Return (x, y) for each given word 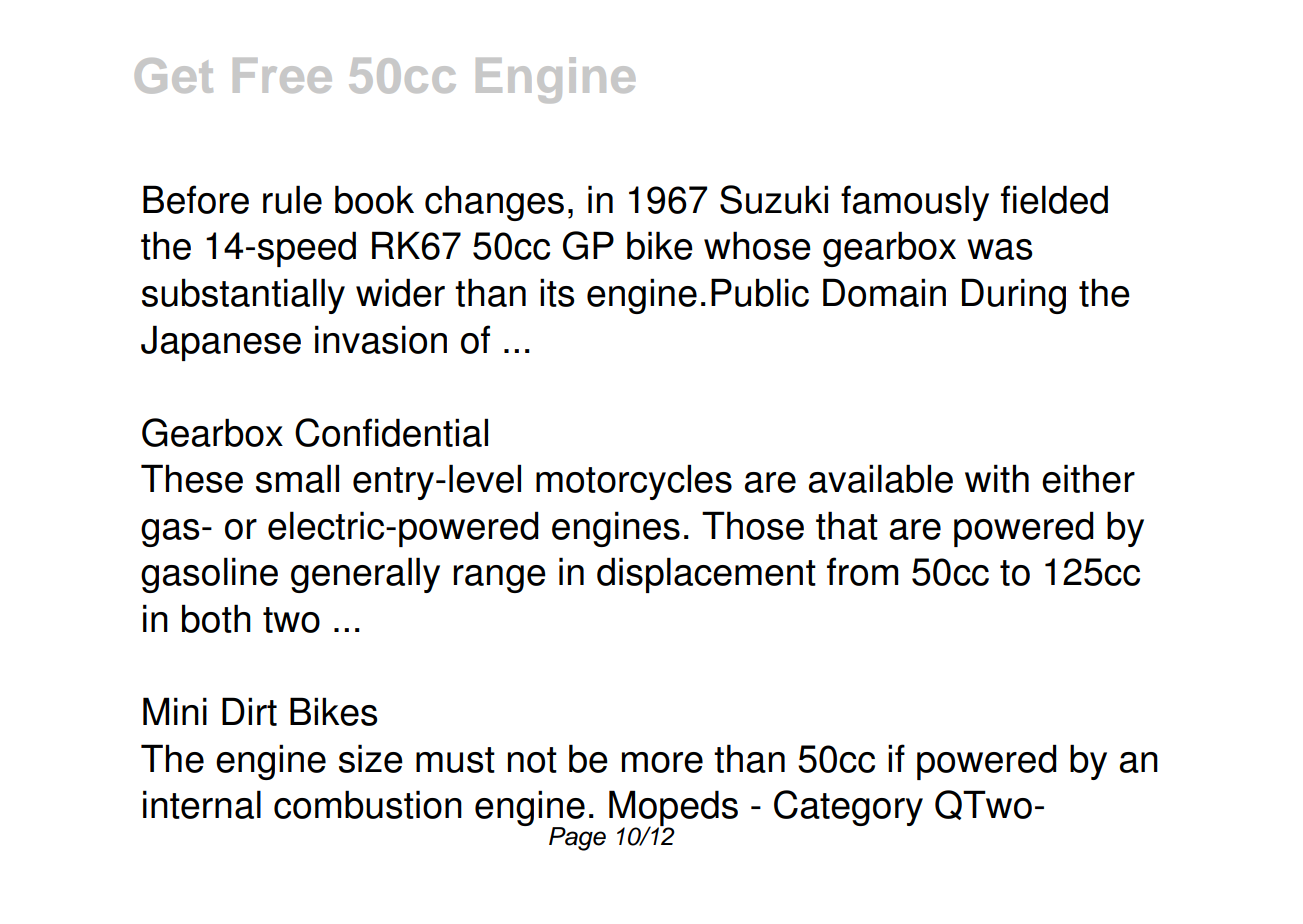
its (557, 292)
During (1014, 296)
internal (202, 804)
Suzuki (774, 199)
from (862, 571)
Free (282, 75)
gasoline (209, 575)
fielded (1054, 199)
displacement (706, 575)
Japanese (221, 343)
